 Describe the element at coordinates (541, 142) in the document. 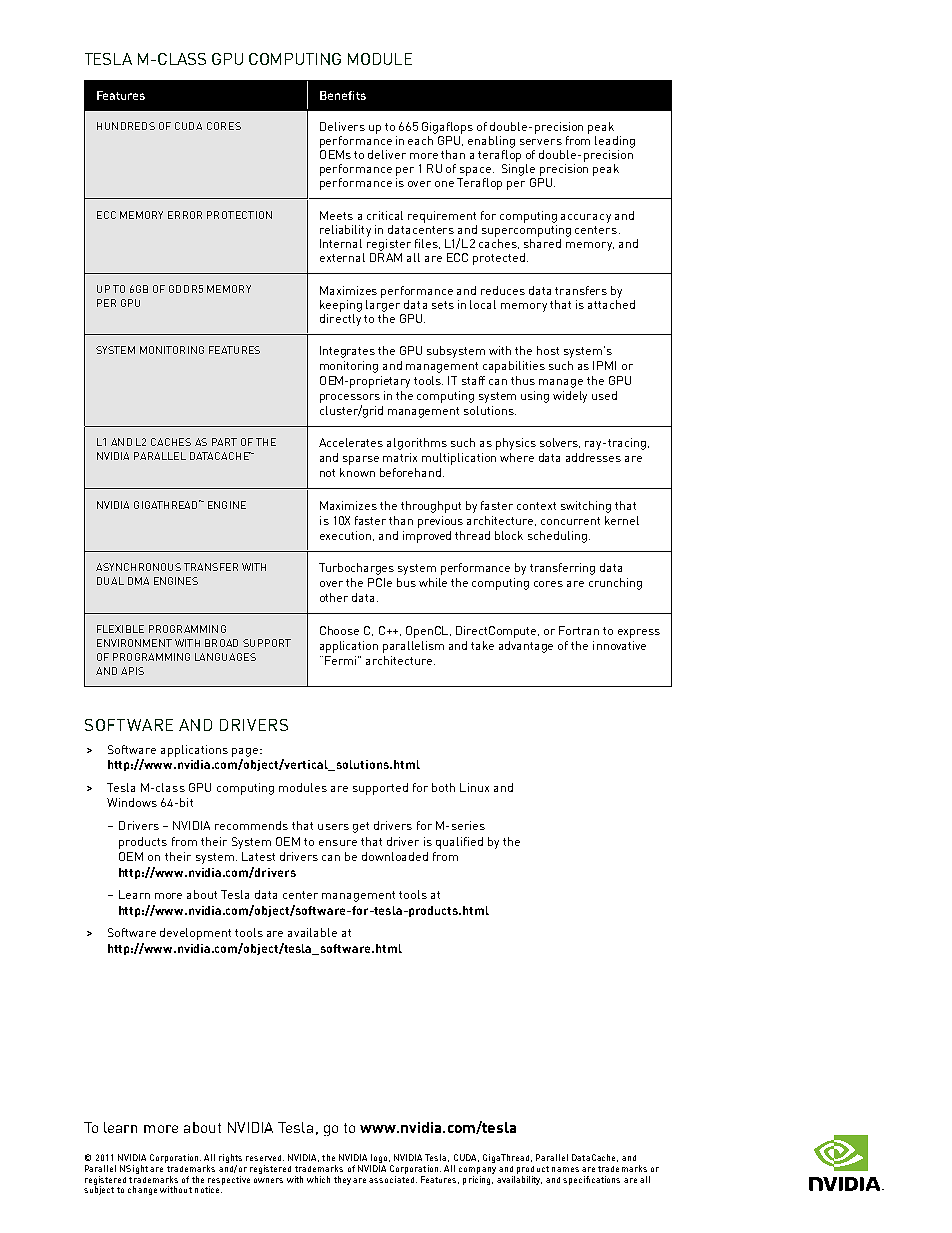

I see `servers` at that location.
